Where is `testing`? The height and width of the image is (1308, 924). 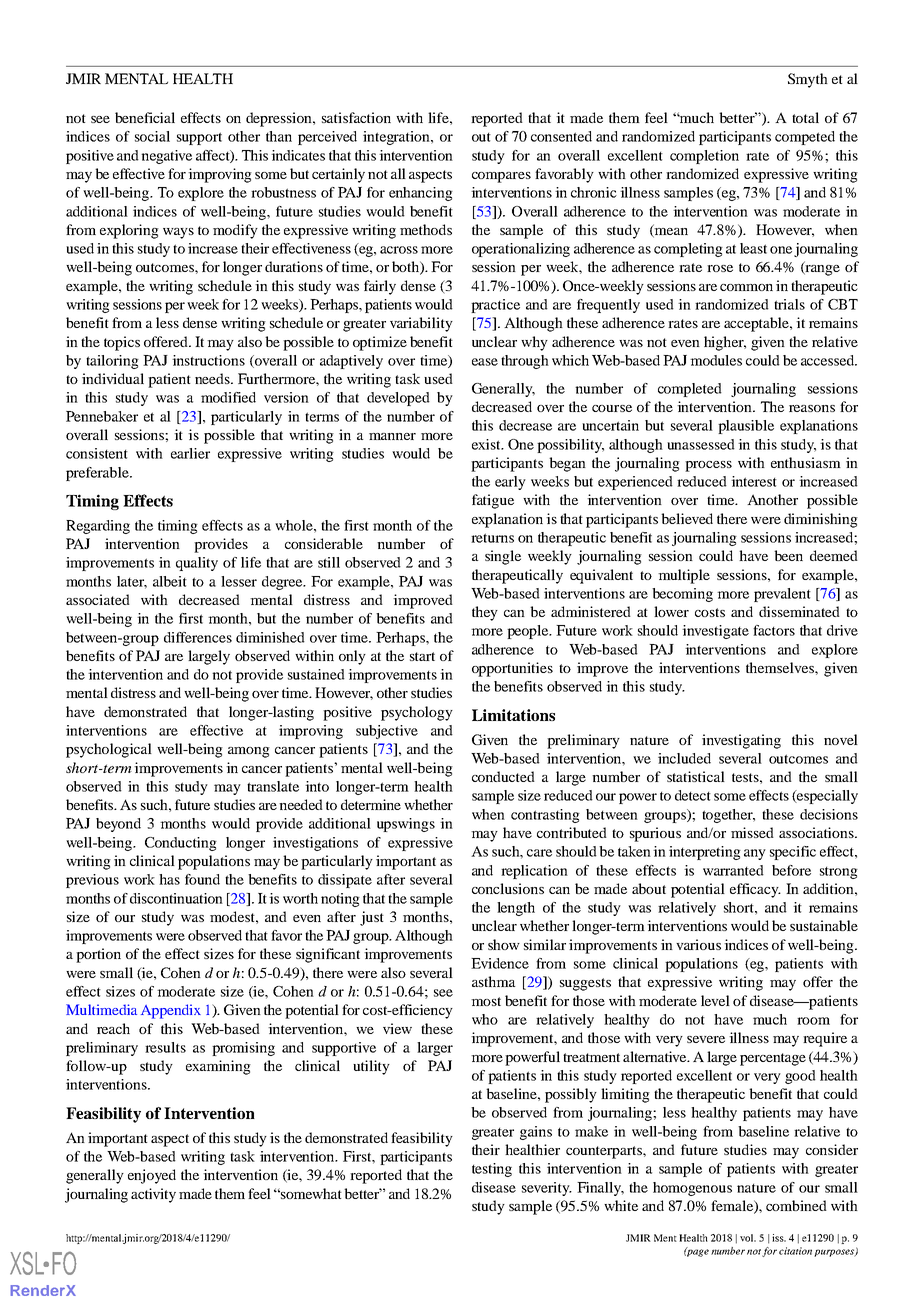 testing is located at coordinates (492, 1170).
